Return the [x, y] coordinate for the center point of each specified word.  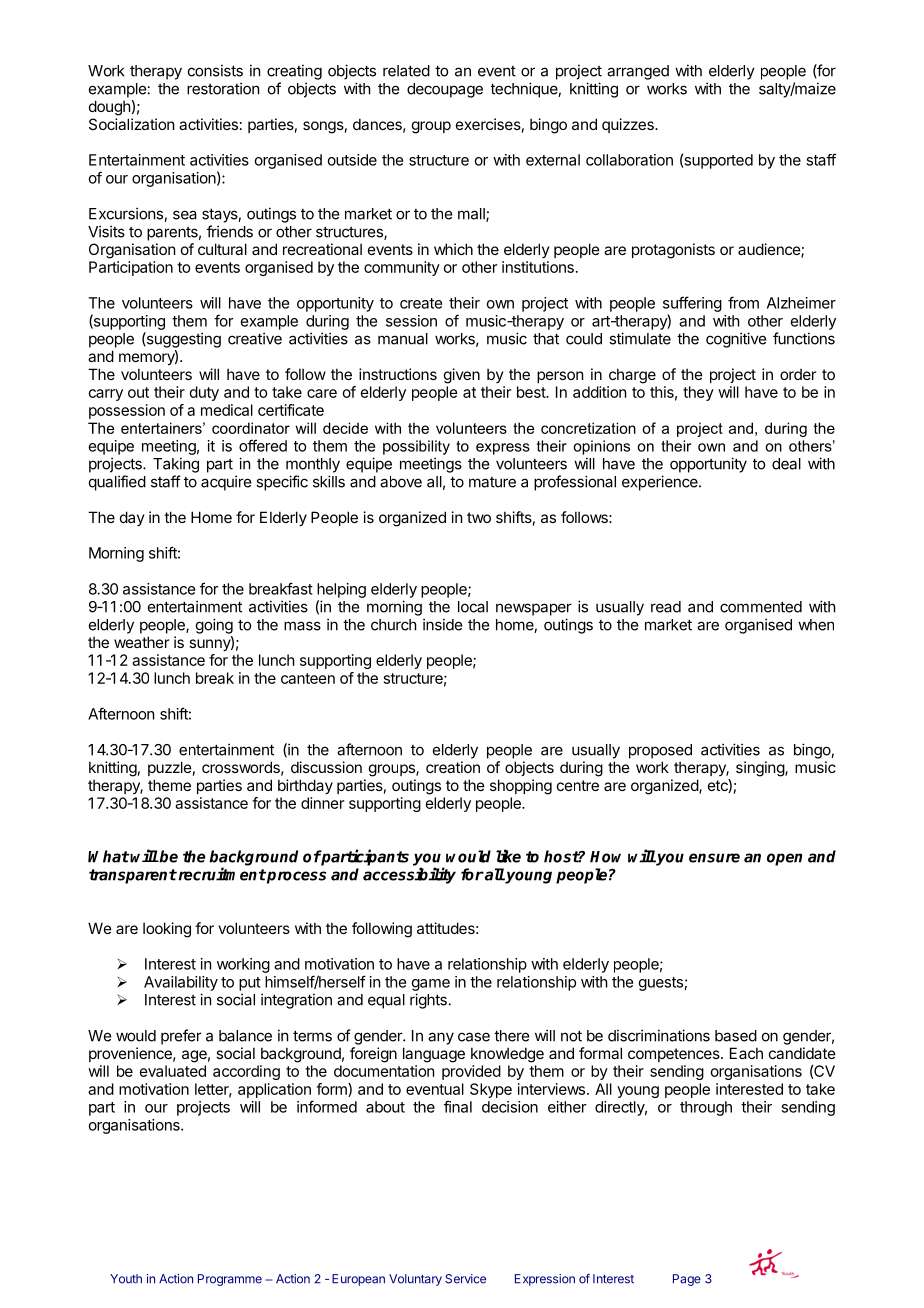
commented [761, 607]
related [406, 71]
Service [465, 1279]
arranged [638, 72]
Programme [230, 1280]
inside [442, 624]
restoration [223, 88]
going [214, 626]
